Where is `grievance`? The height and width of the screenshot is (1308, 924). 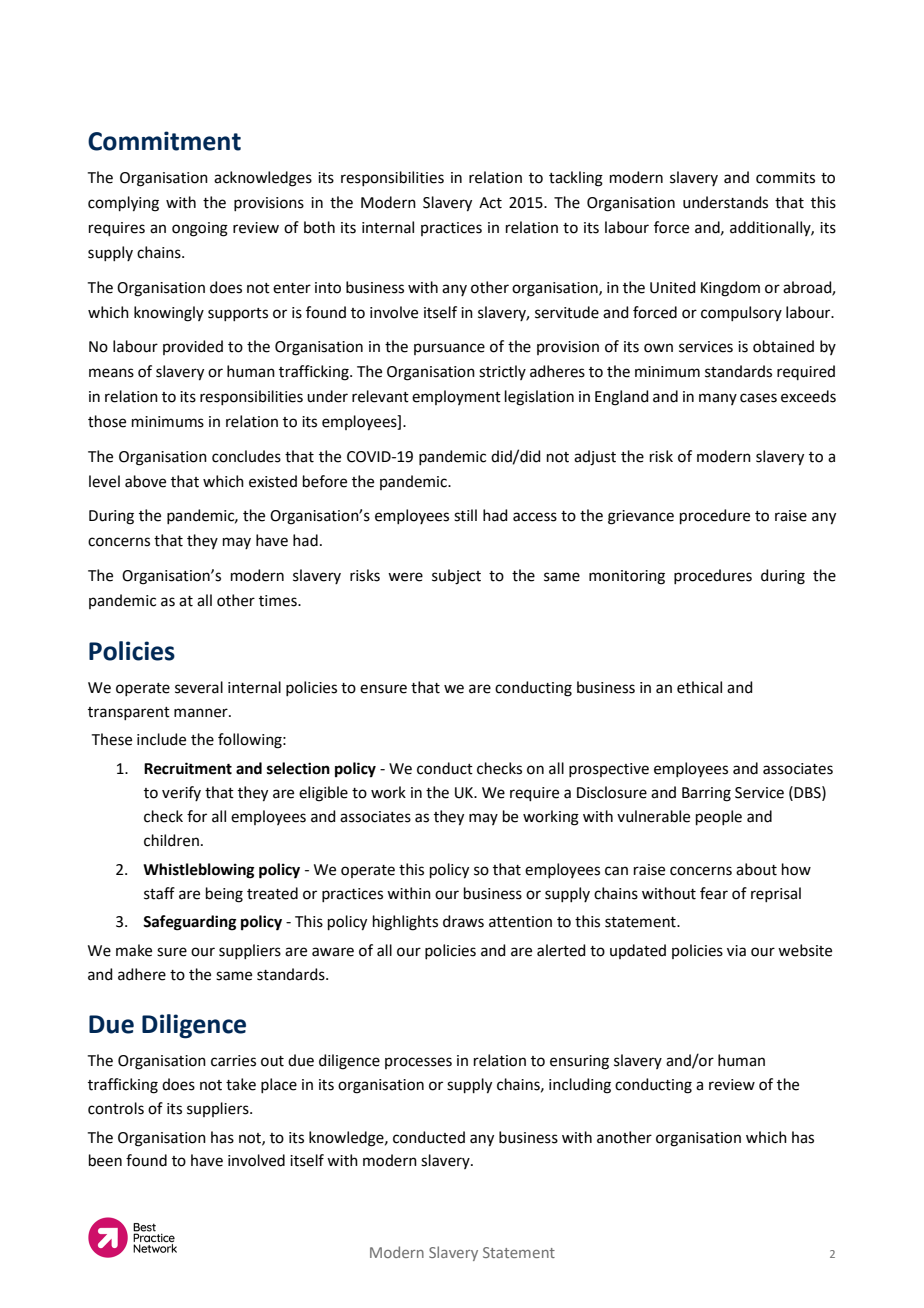
grievance is located at coordinates (641, 517).
